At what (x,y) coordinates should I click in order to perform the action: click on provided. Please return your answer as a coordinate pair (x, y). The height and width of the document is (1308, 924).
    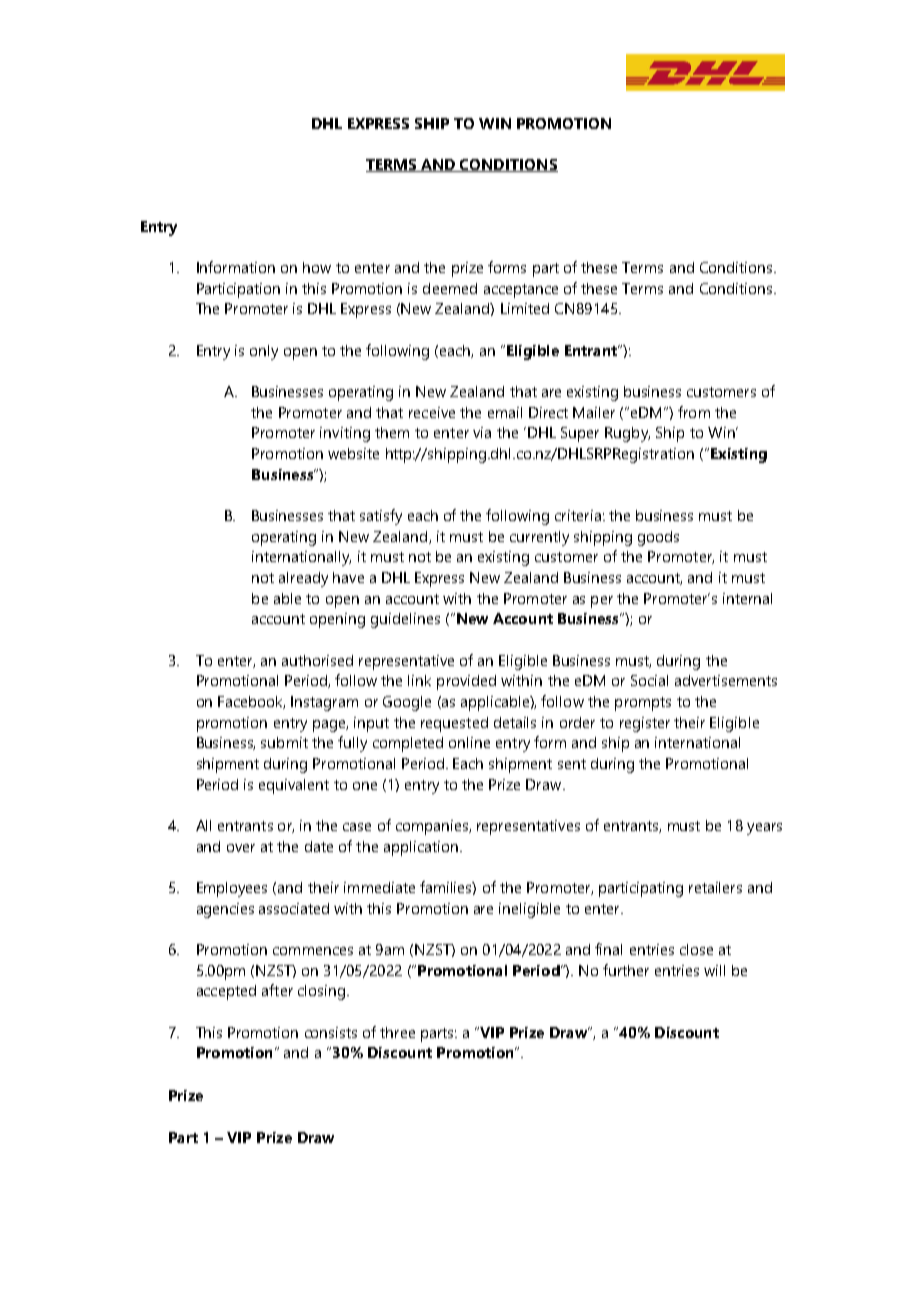
    Looking at the image, I should click on (466, 682).
